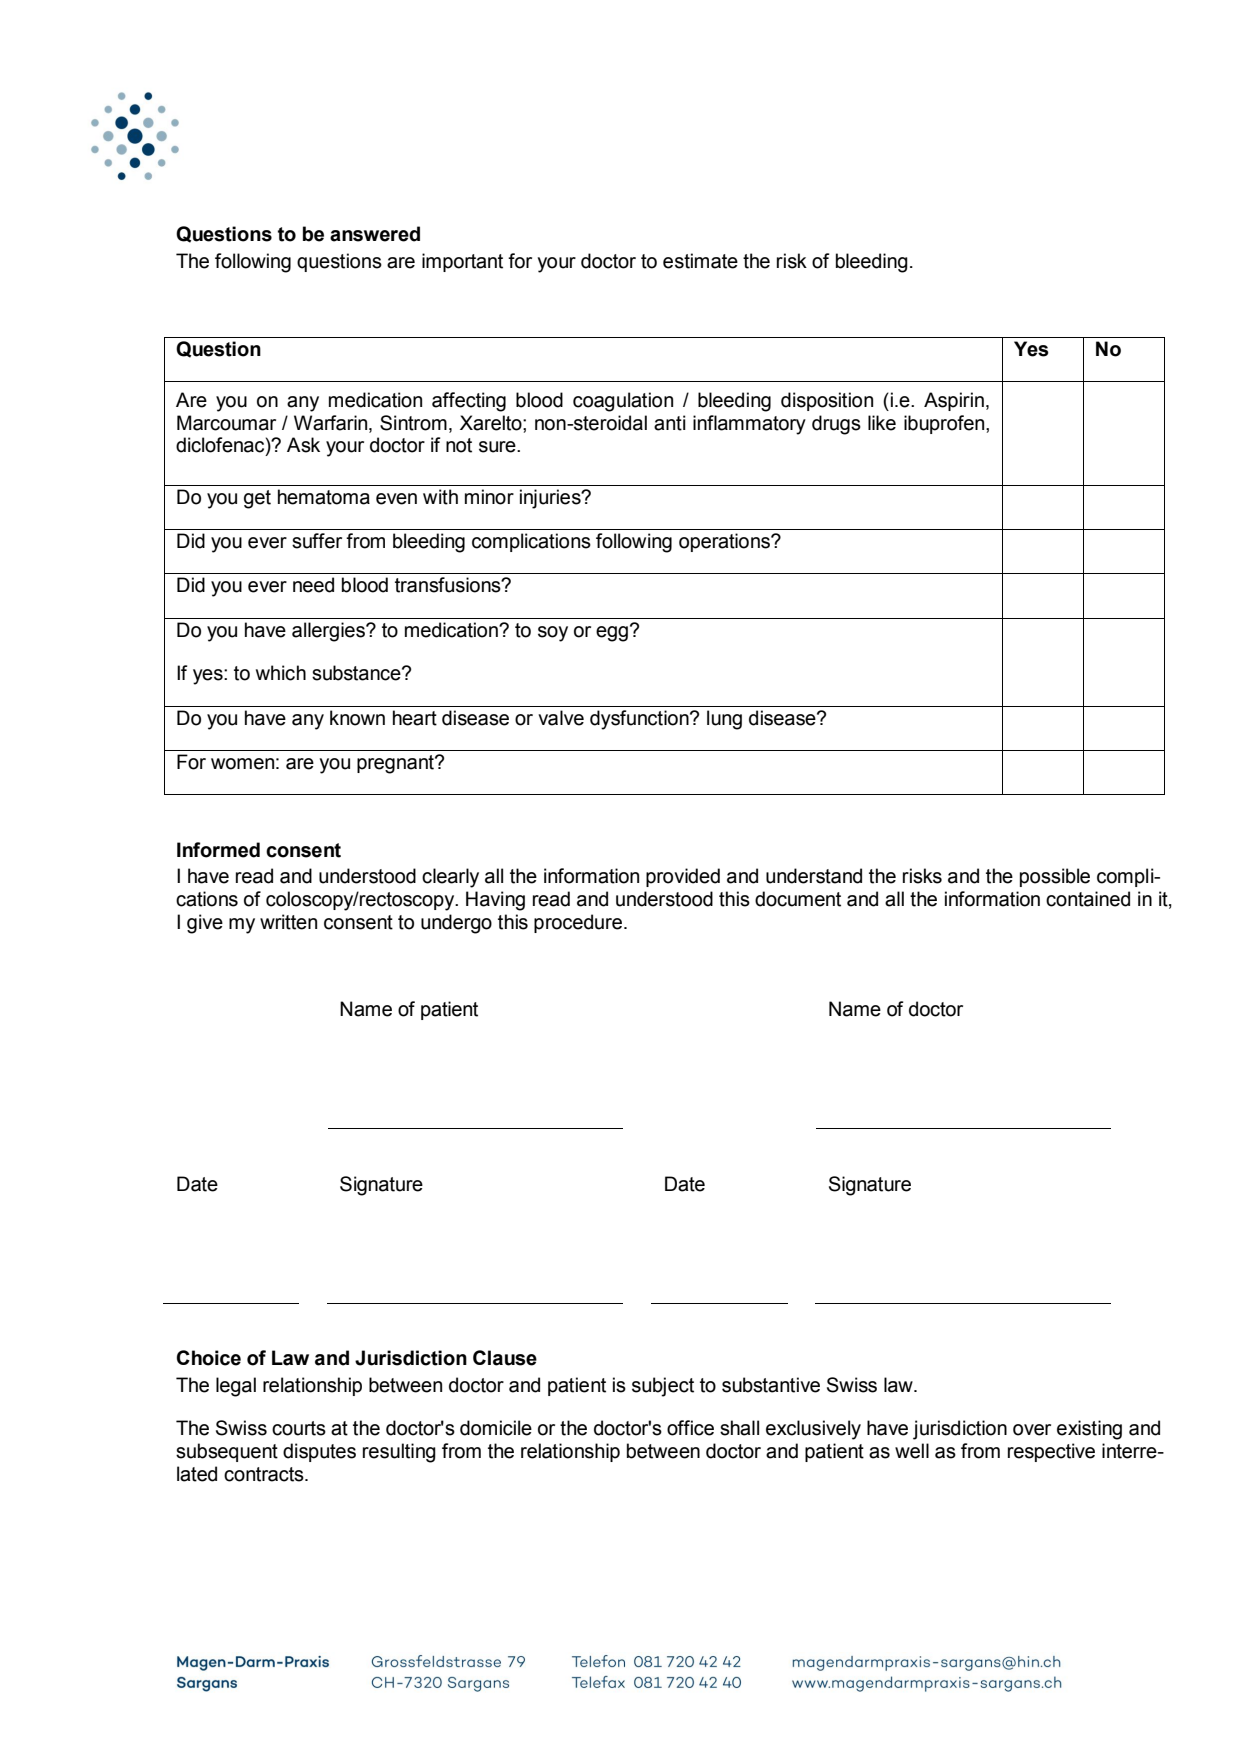 The height and width of the document is (1746, 1235). Describe the element at coordinates (683, 877) in the document. I see `provided` at that location.
